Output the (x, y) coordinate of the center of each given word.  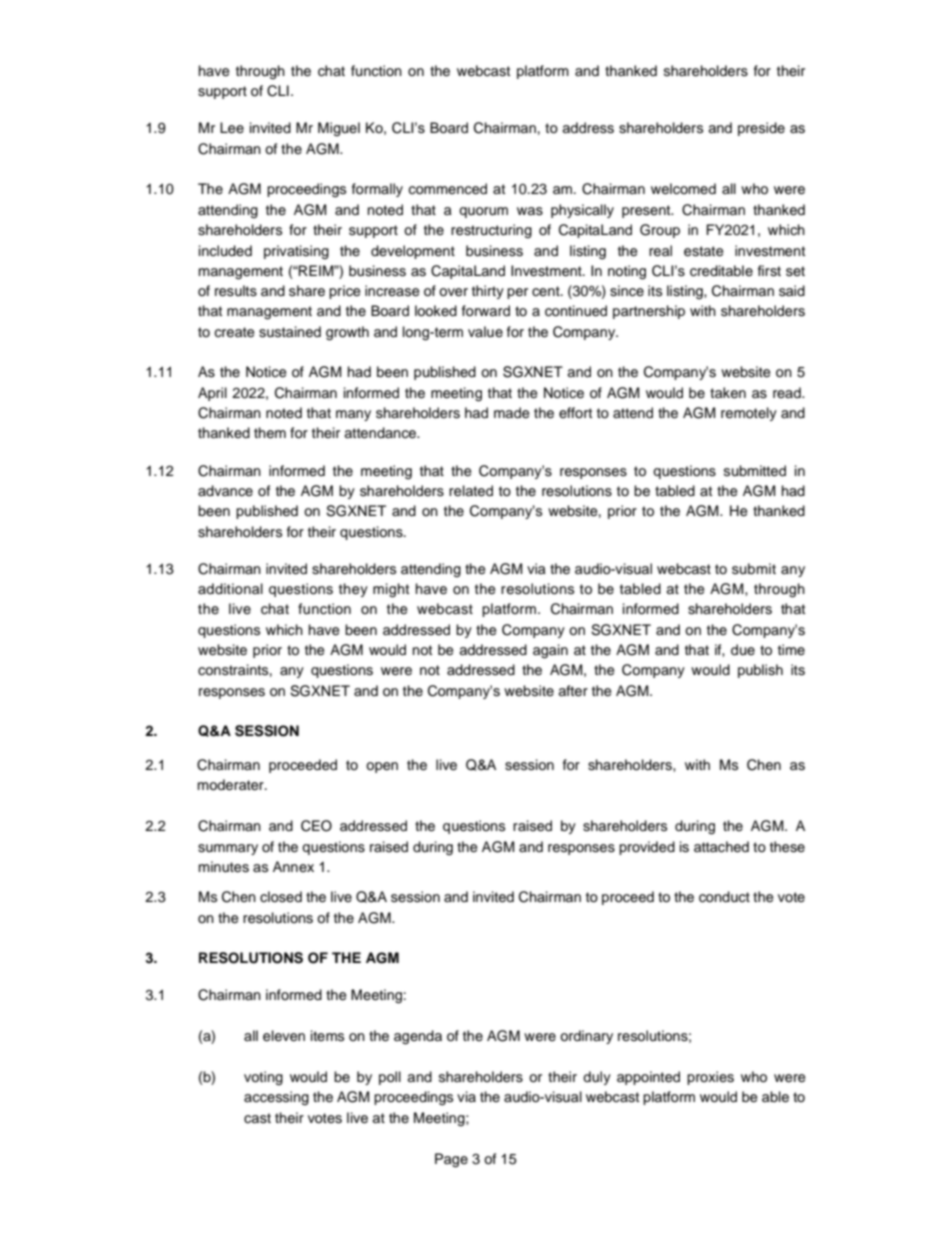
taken (728, 393)
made (512, 413)
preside (761, 129)
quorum (483, 212)
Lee (232, 128)
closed (281, 897)
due (743, 650)
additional (230, 588)
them (270, 433)
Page (451, 1160)
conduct (724, 897)
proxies (710, 1078)
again (550, 651)
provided (647, 848)
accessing (276, 1098)
